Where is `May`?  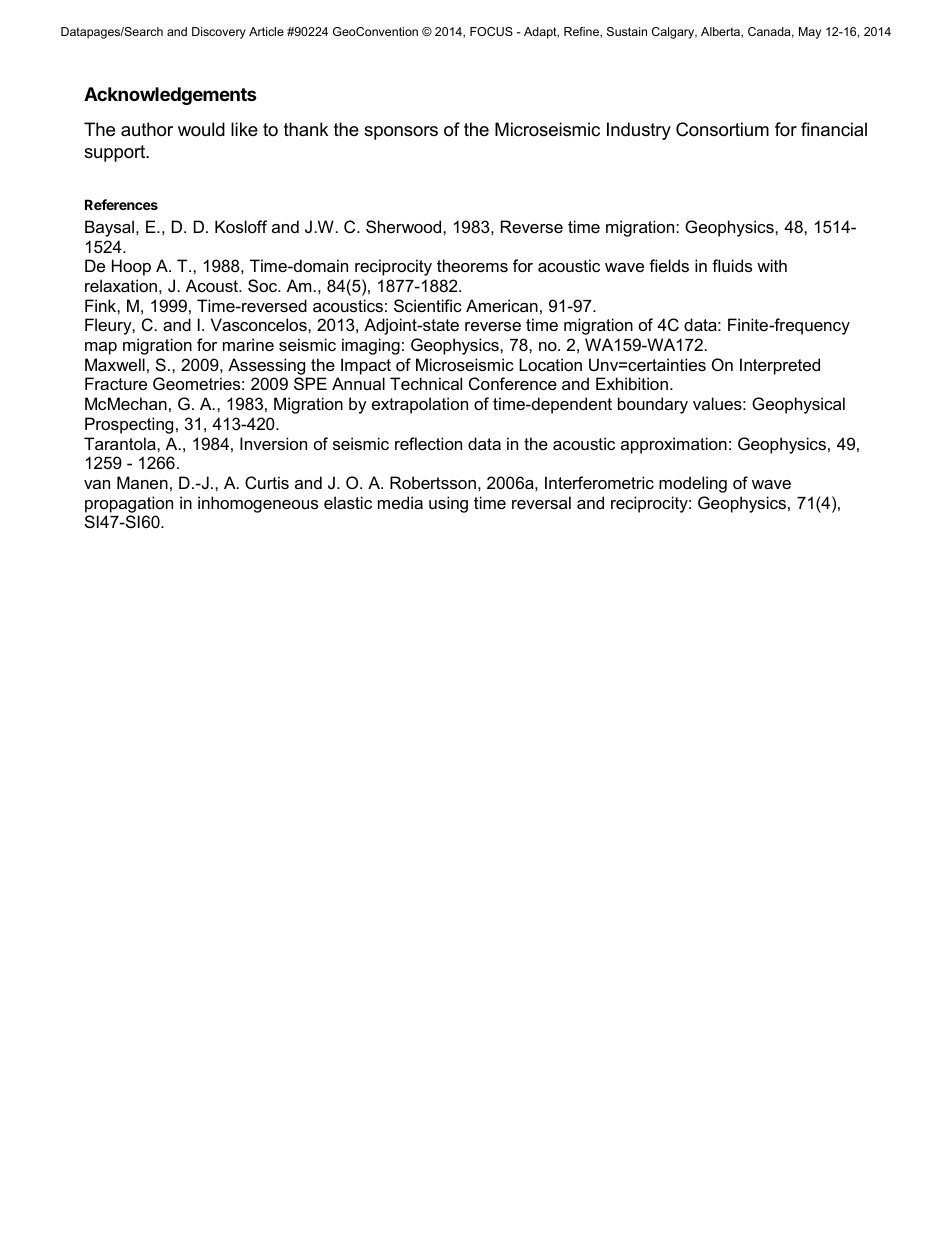 May is located at coordinates (810, 33).
